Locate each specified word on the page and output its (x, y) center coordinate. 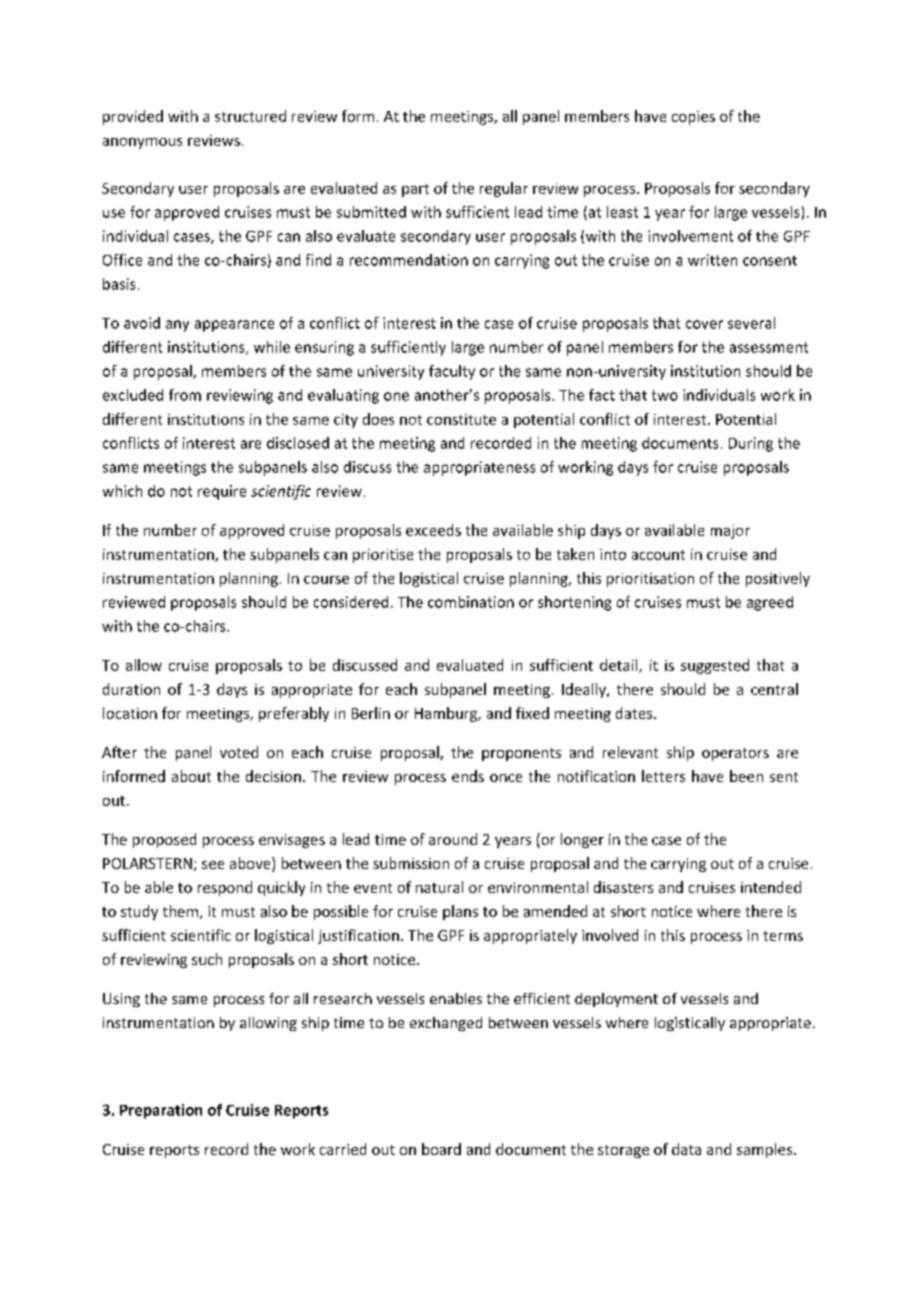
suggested (715, 666)
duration (131, 689)
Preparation (161, 1111)
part (415, 190)
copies (693, 118)
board (441, 1149)
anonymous (142, 143)
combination (471, 602)
